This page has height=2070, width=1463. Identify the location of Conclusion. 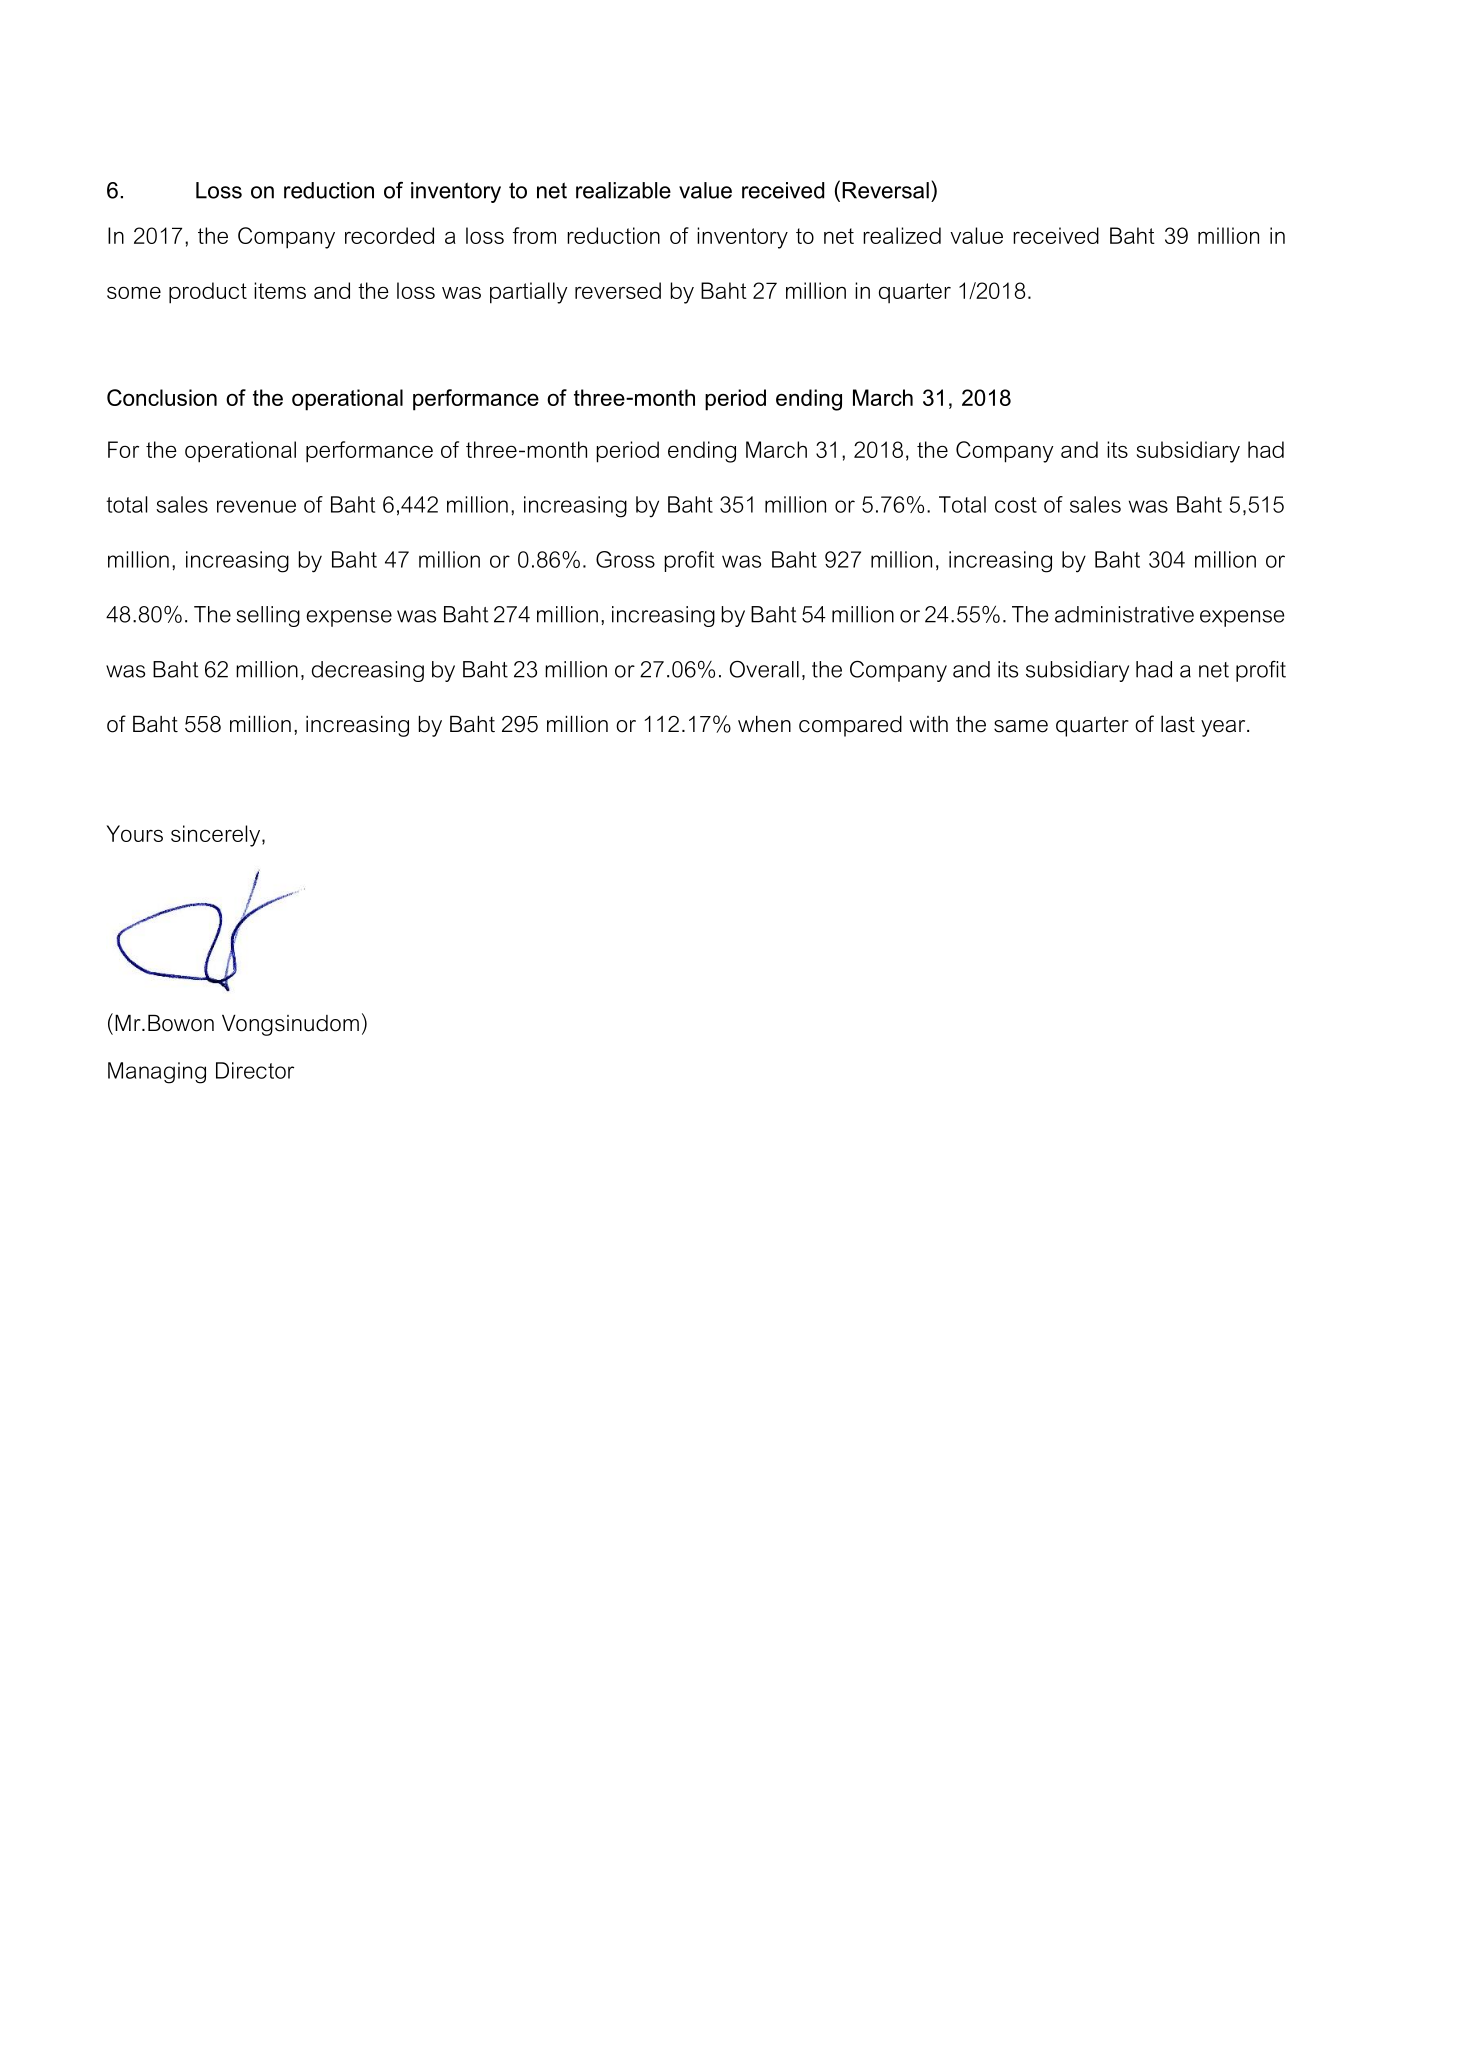
(162, 397).
